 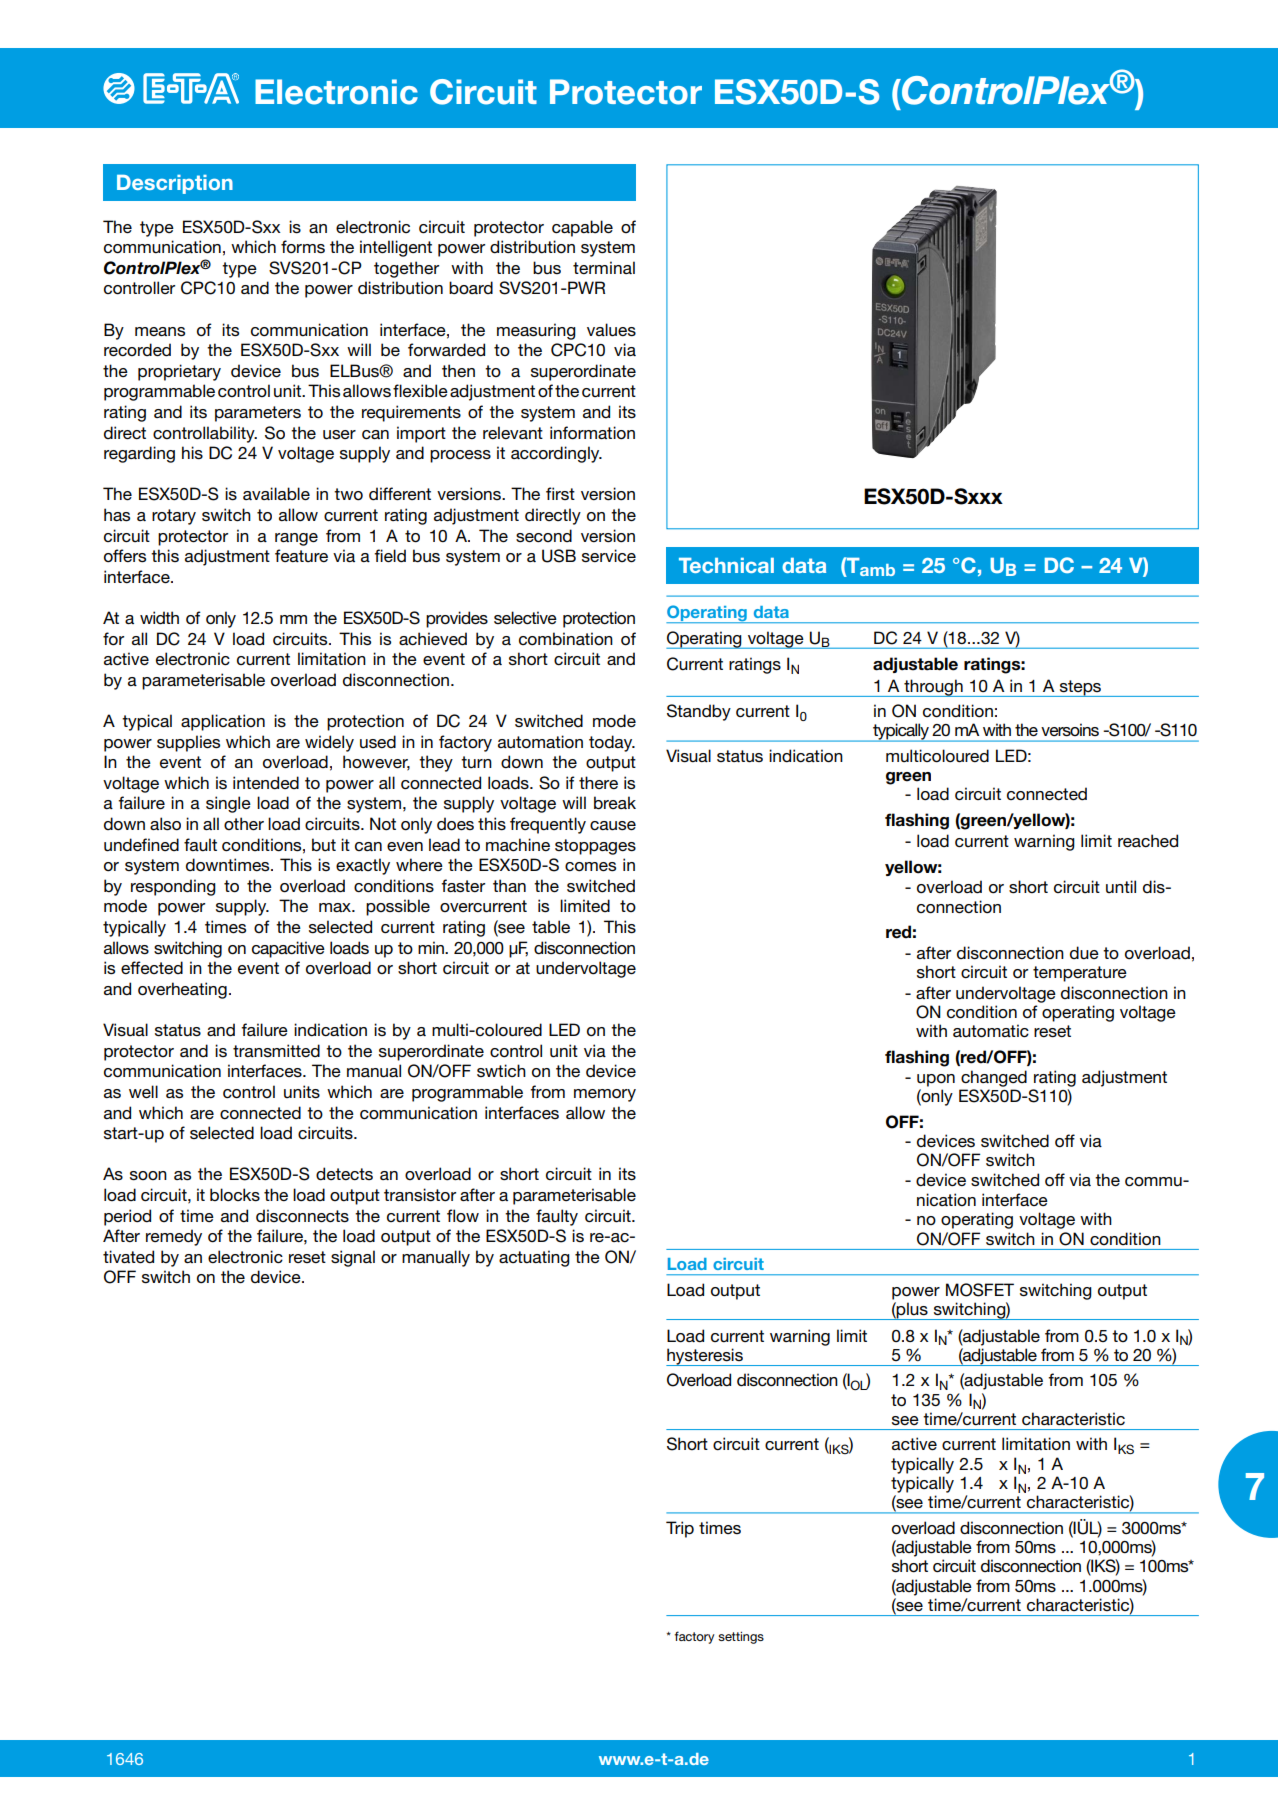 What do you see at coordinates (266, 783) in the document?
I see `intended` at bounding box center [266, 783].
